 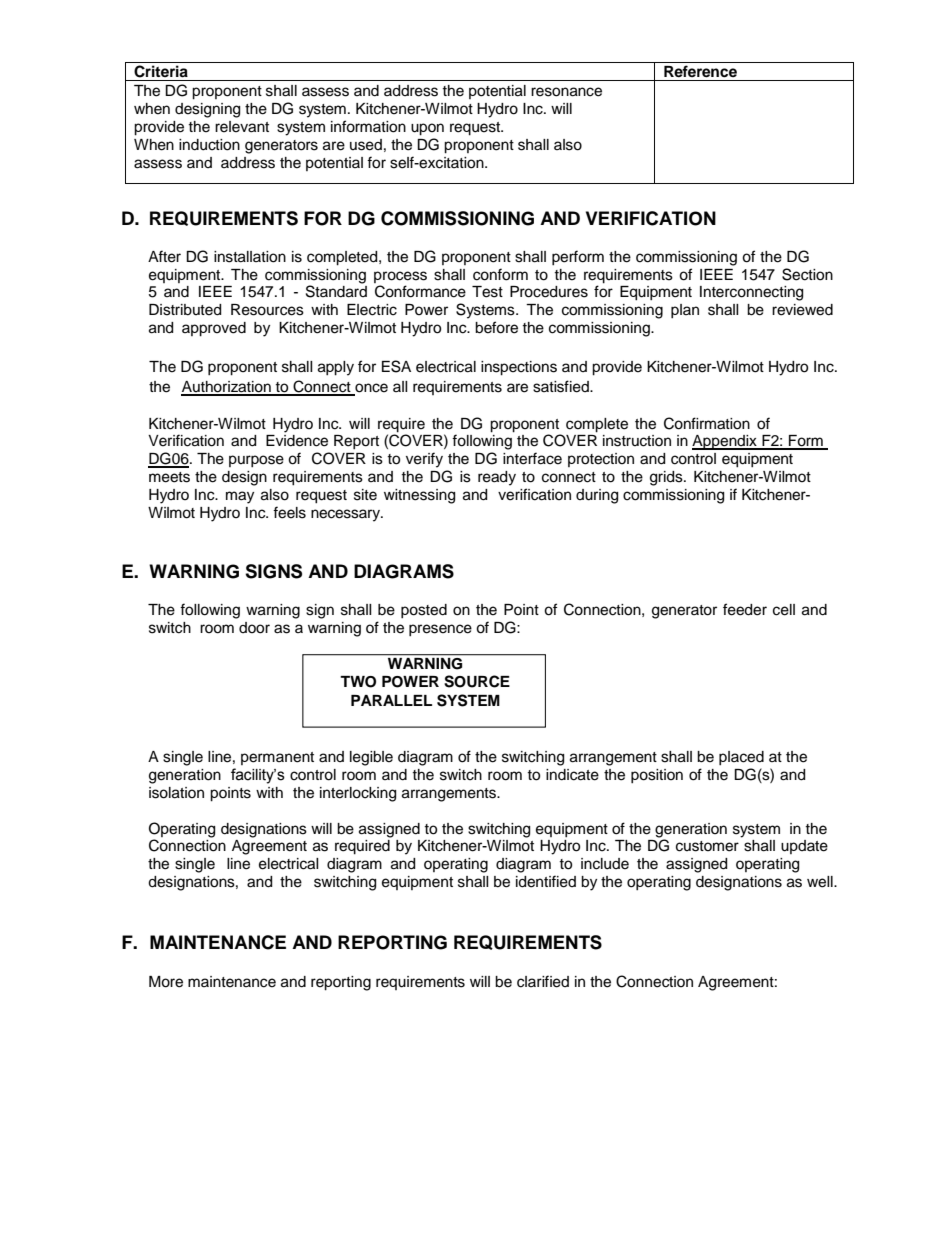 What do you see at coordinates (427, 129) in the image?
I see `upon` at bounding box center [427, 129].
